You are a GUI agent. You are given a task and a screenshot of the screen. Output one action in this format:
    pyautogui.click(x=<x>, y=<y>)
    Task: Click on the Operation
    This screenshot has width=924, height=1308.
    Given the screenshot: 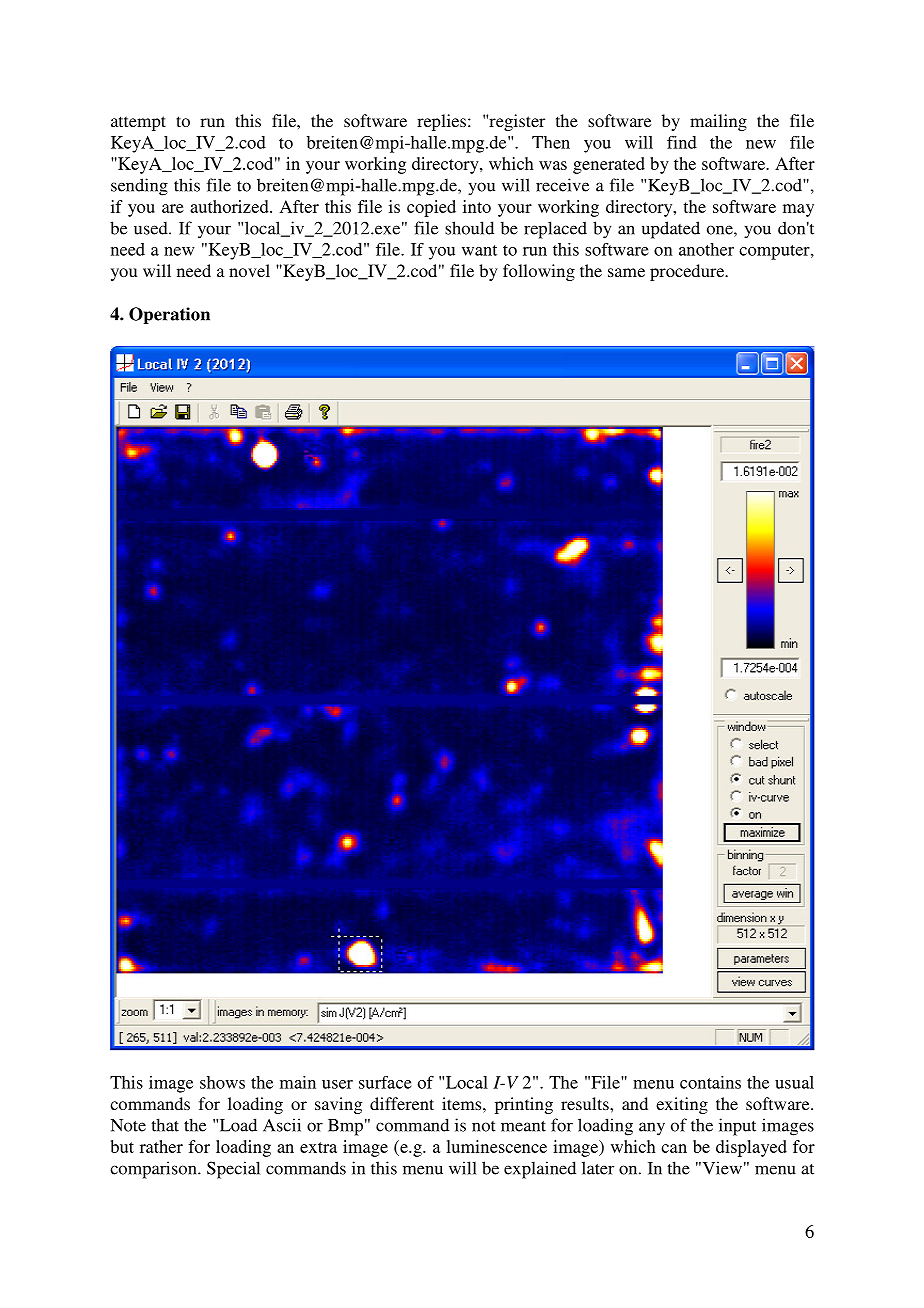 What is the action you would take?
    pyautogui.click(x=169, y=315)
